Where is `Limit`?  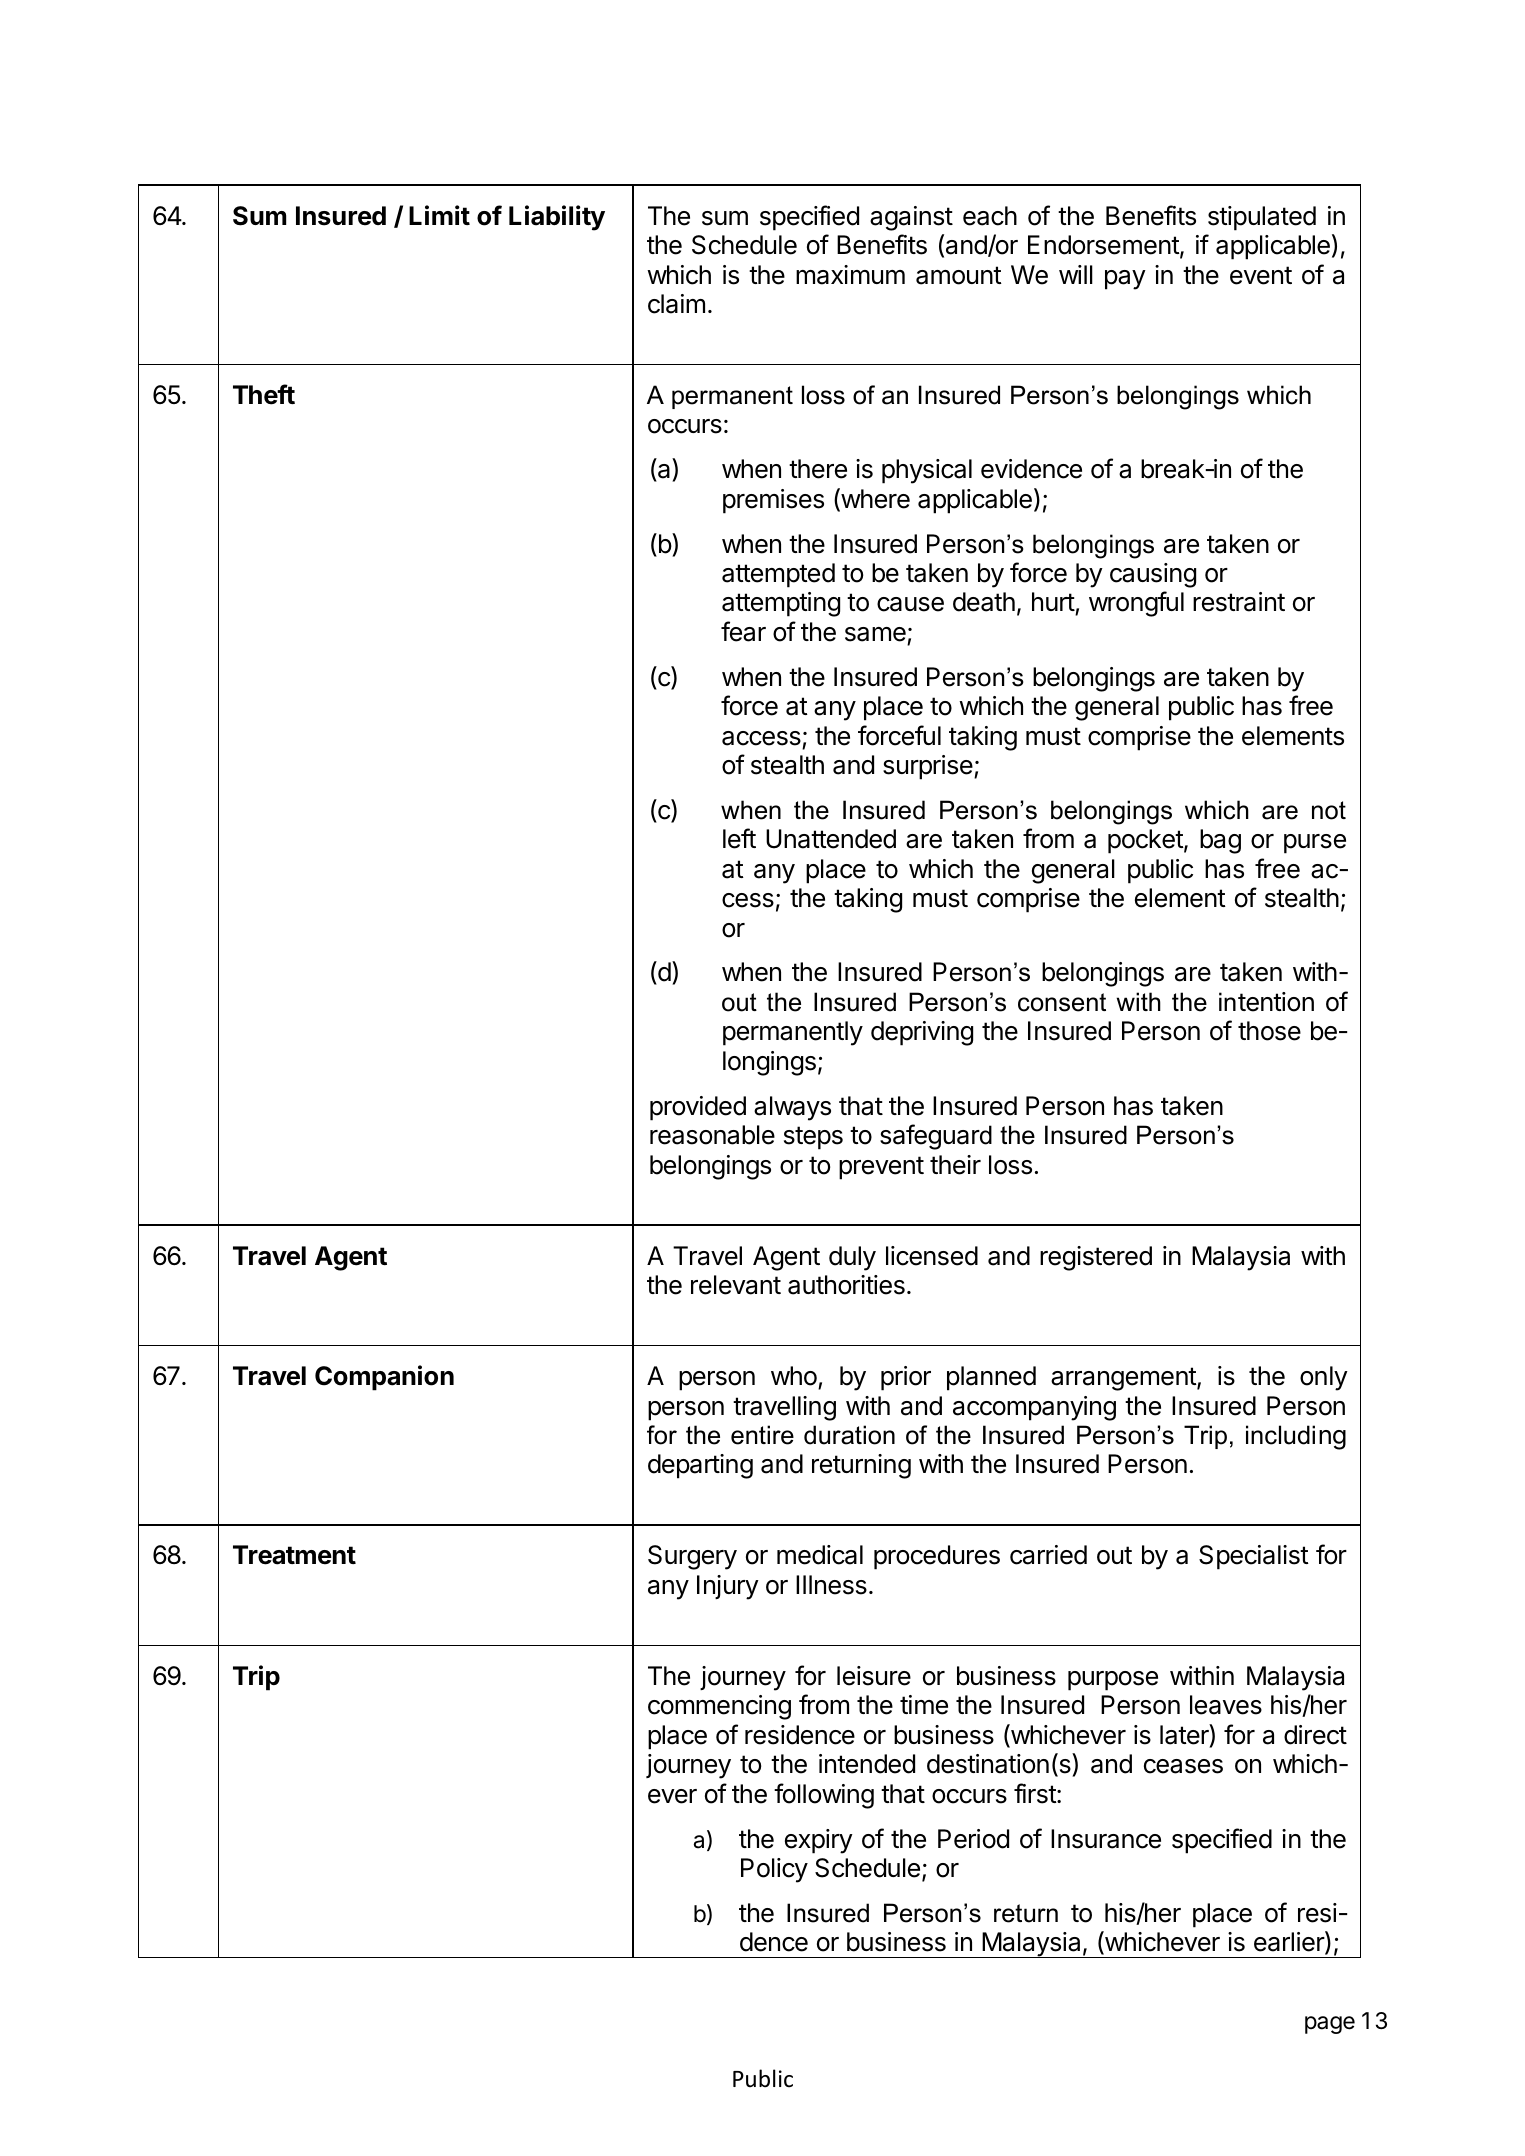 Limit is located at coordinates (439, 215).
